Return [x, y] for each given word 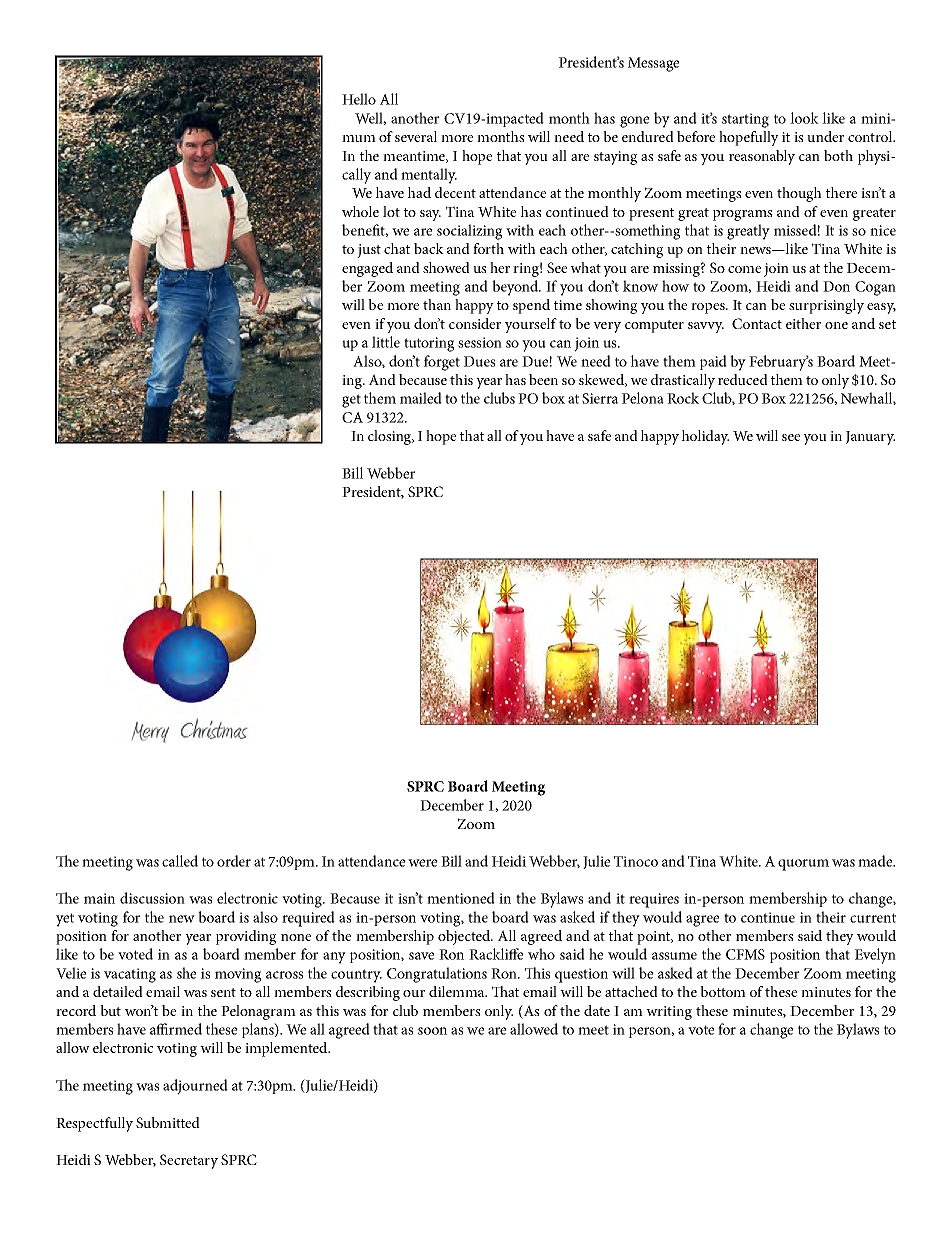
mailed [421, 398]
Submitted [168, 1122]
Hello [359, 99]
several [416, 136]
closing [391, 437]
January [870, 438]
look [804, 118]
